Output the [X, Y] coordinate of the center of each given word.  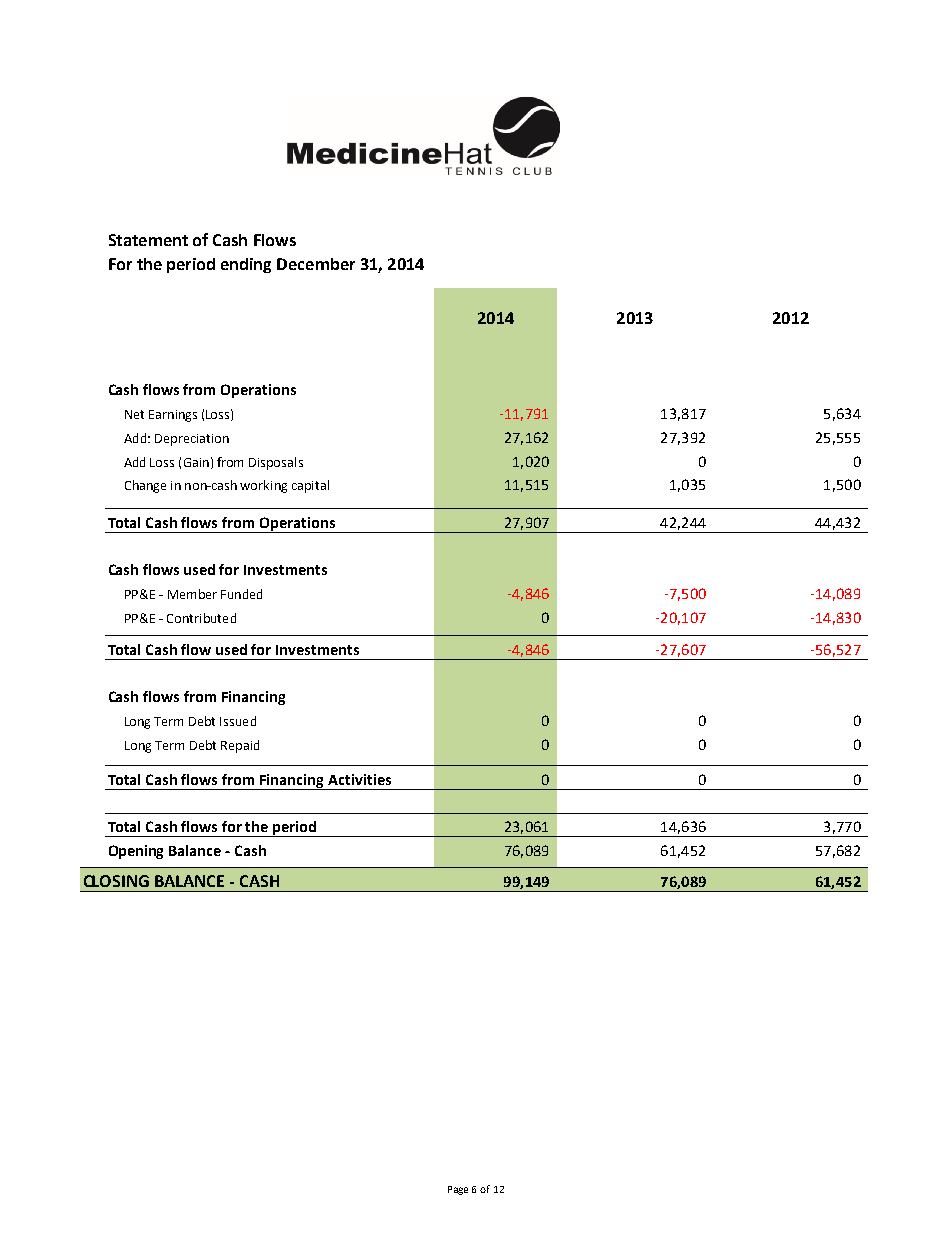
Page [458, 1190]
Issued [238, 721]
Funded [241, 594]
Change [145, 486]
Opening [136, 852]
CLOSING [116, 881]
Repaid [240, 746]
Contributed [201, 618]
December [316, 264]
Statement [148, 240]
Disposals [276, 463]
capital [310, 486]
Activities [359, 779]
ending [246, 265]
